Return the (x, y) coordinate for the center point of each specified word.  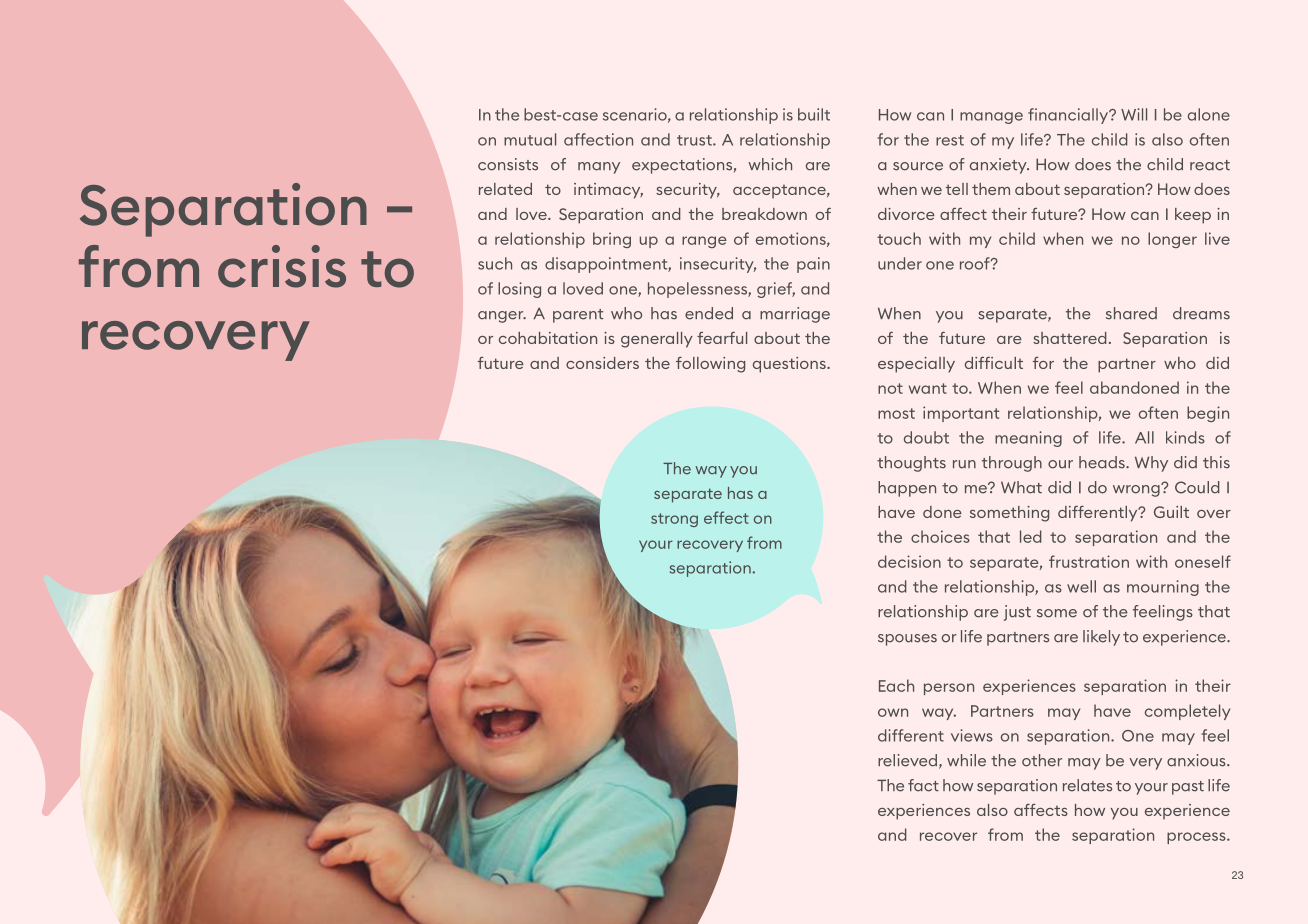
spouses (907, 640)
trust (695, 140)
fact (923, 785)
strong (674, 520)
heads (1103, 462)
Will (1134, 114)
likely (1101, 638)
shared (1131, 313)
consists (508, 164)
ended (709, 313)
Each (896, 685)
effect (726, 517)
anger (502, 317)
